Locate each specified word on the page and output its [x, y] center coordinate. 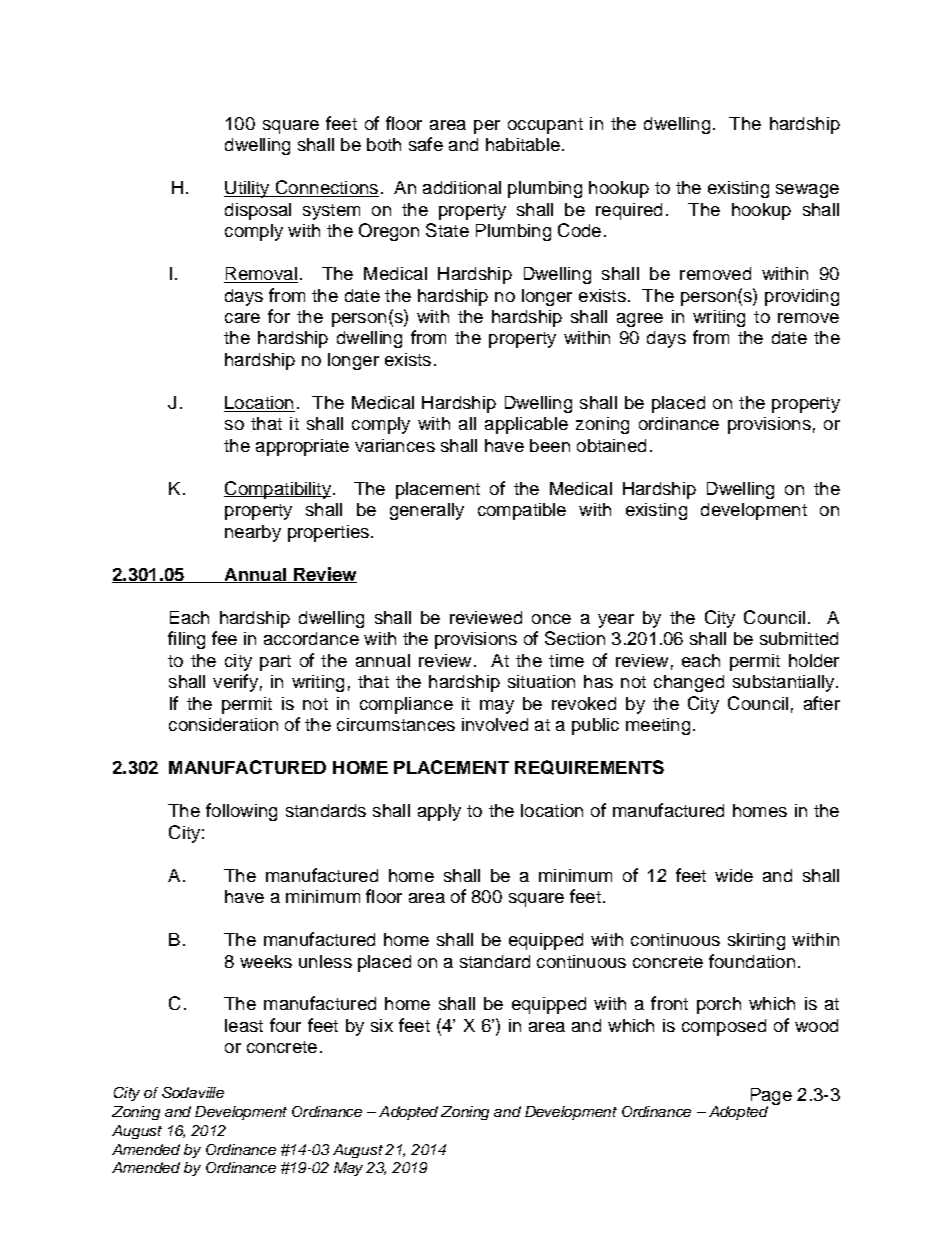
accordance [311, 638]
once [551, 619]
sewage [807, 191]
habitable [523, 144]
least [244, 1025]
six [382, 1025]
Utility [248, 189]
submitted [799, 638]
